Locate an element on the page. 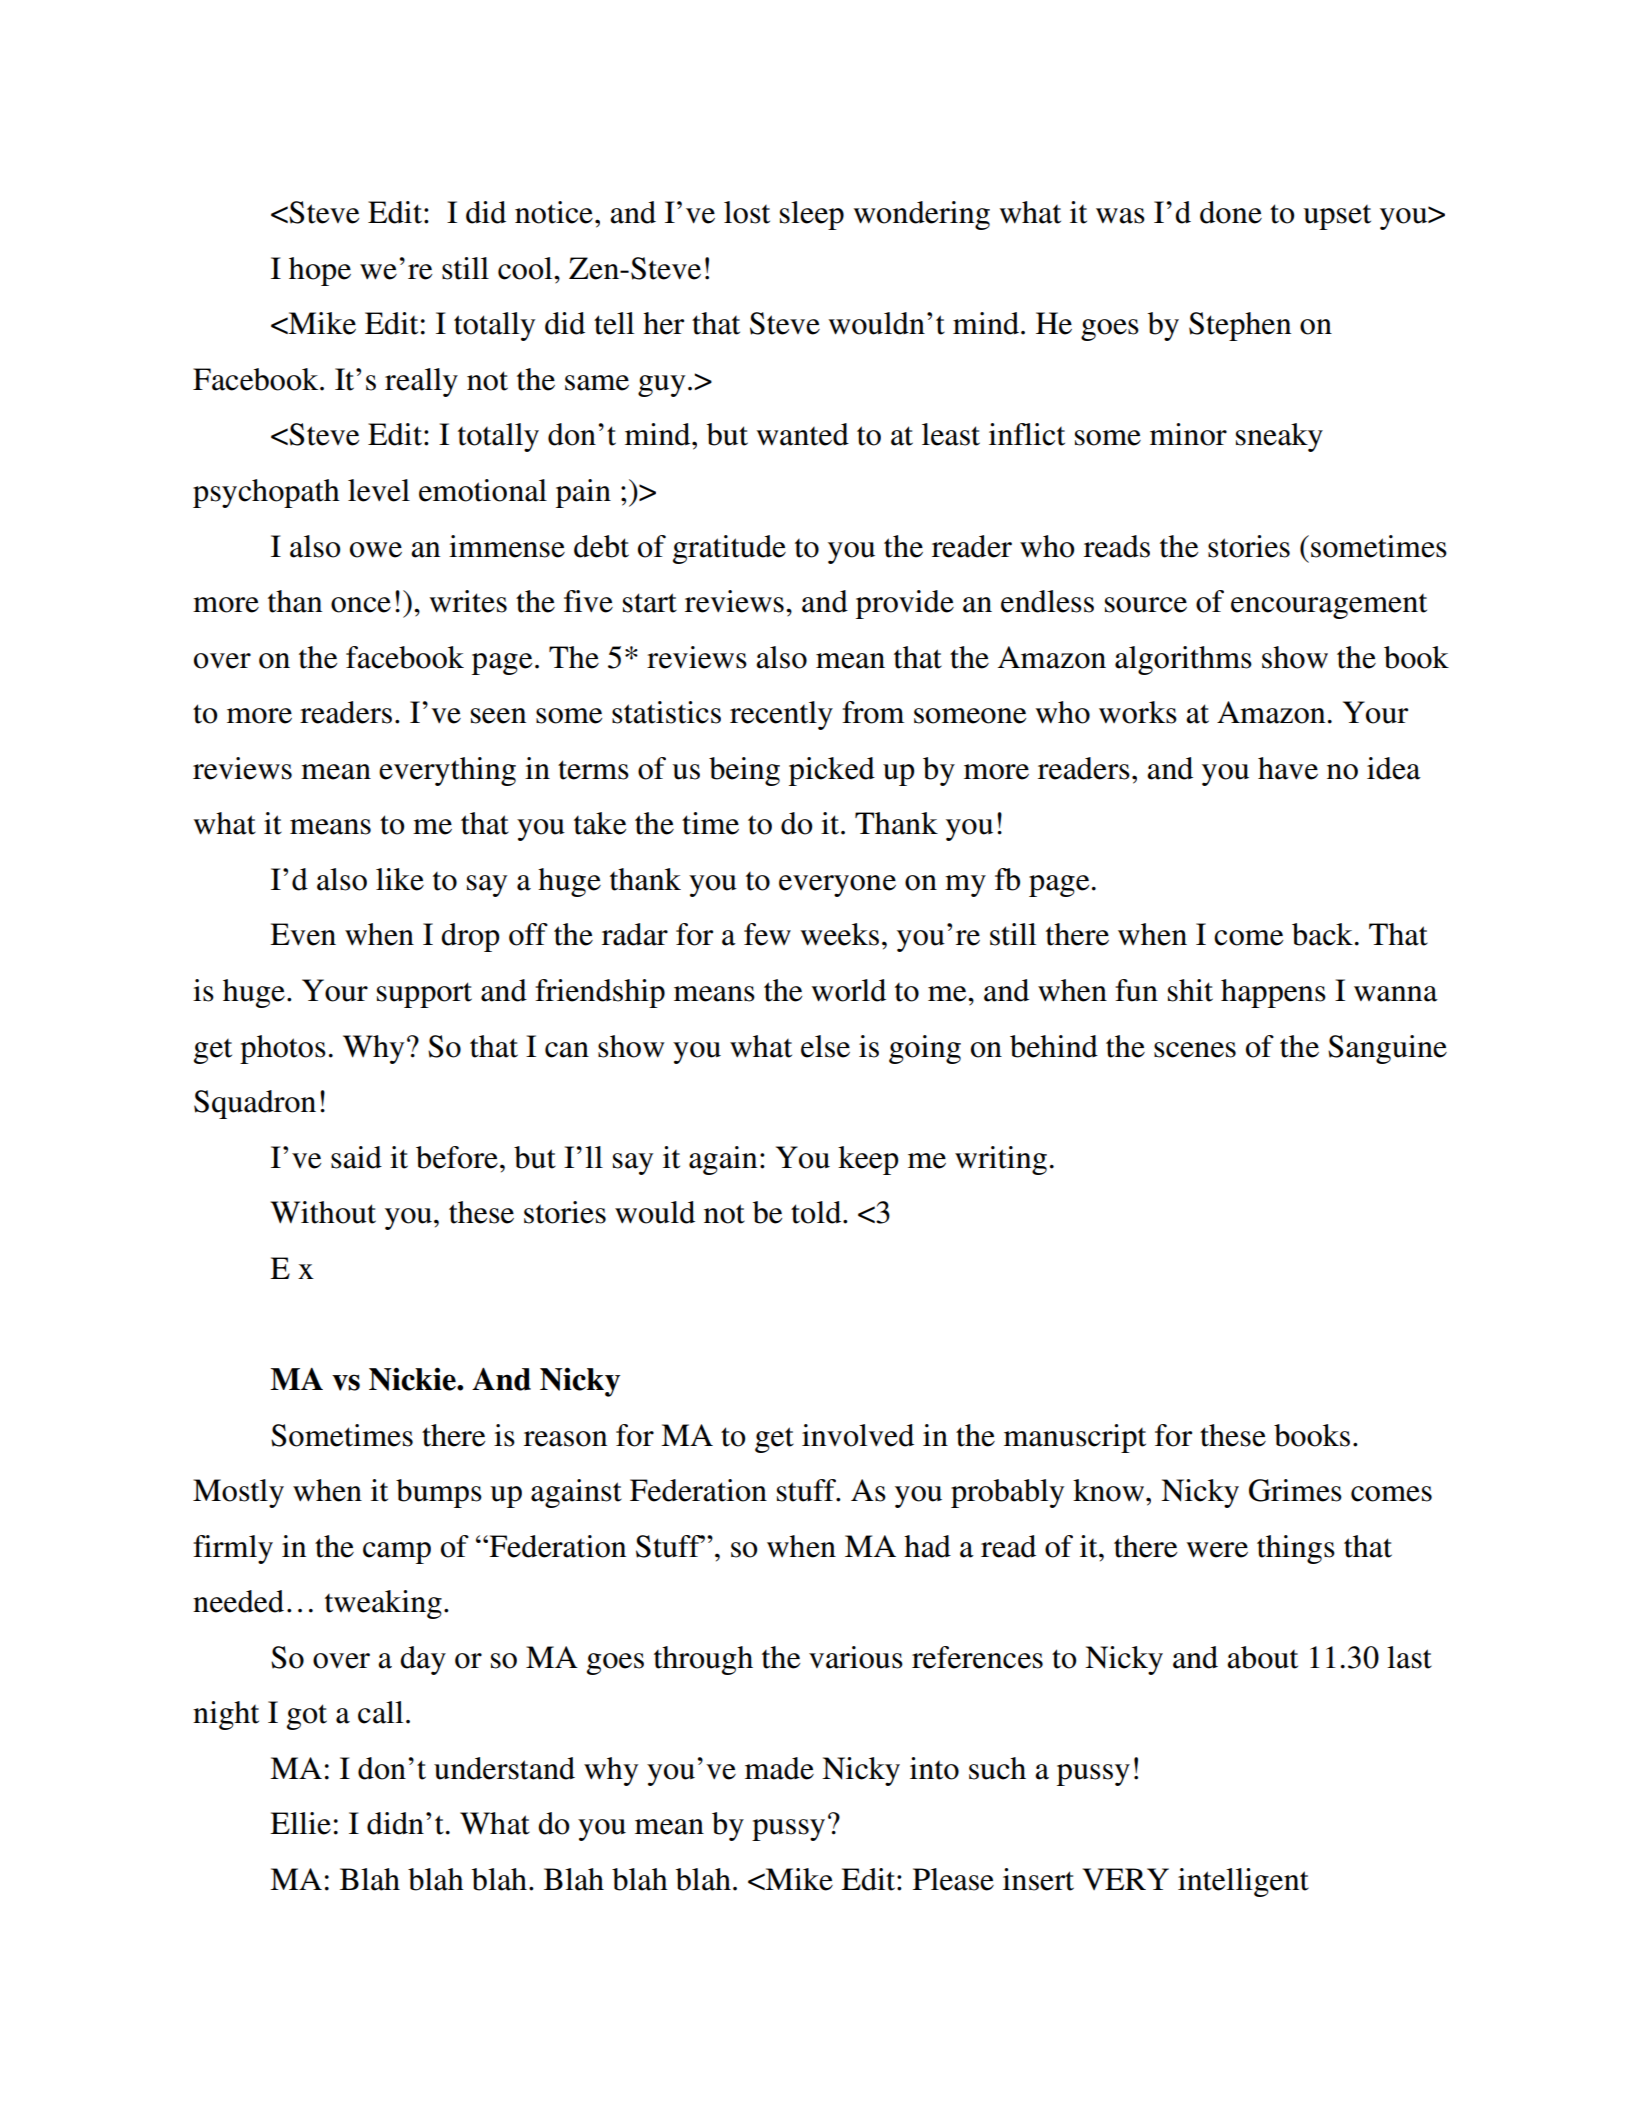 This page has height=2126, width=1643. Grimes is located at coordinates (1295, 1490).
